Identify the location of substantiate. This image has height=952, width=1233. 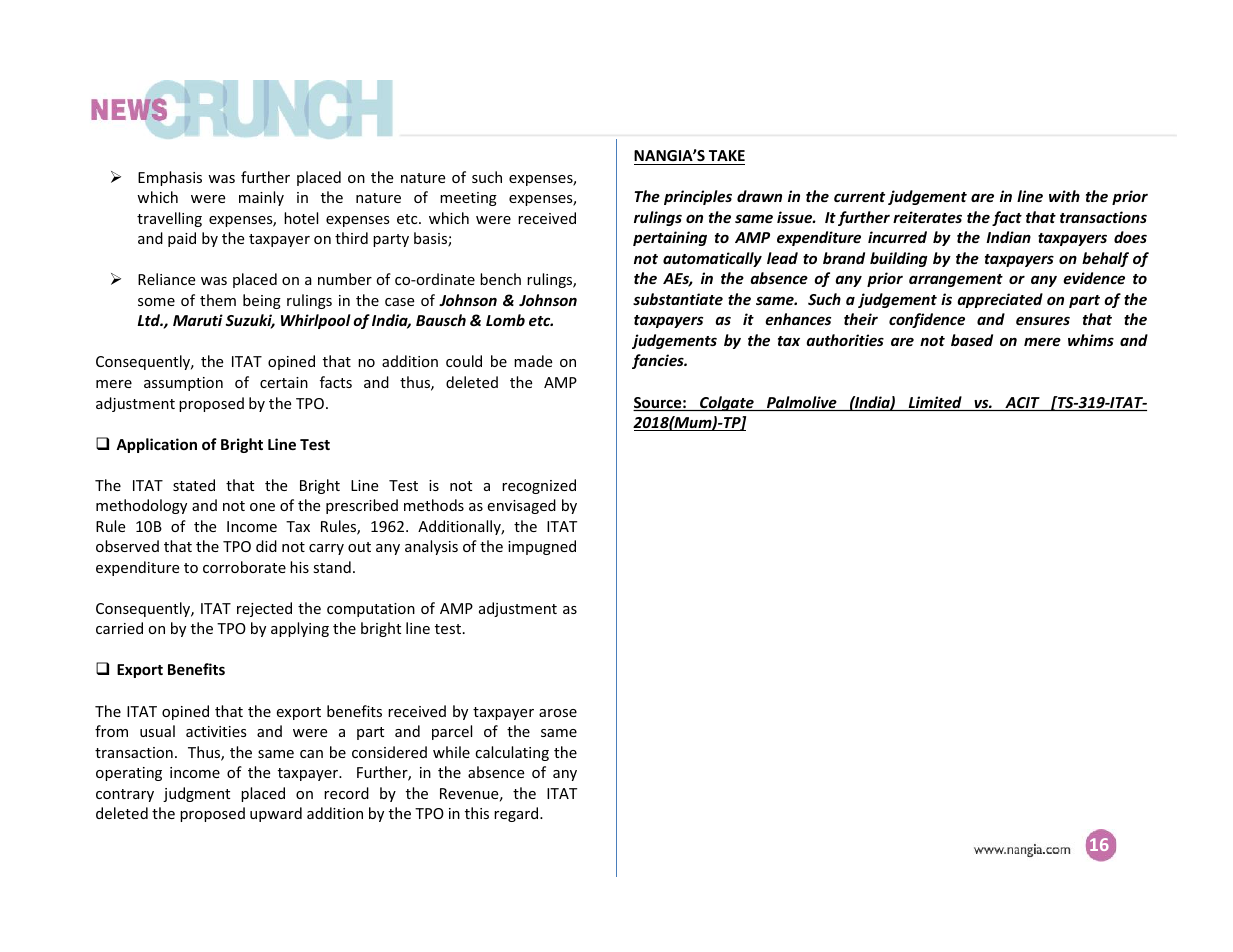
(678, 299).
